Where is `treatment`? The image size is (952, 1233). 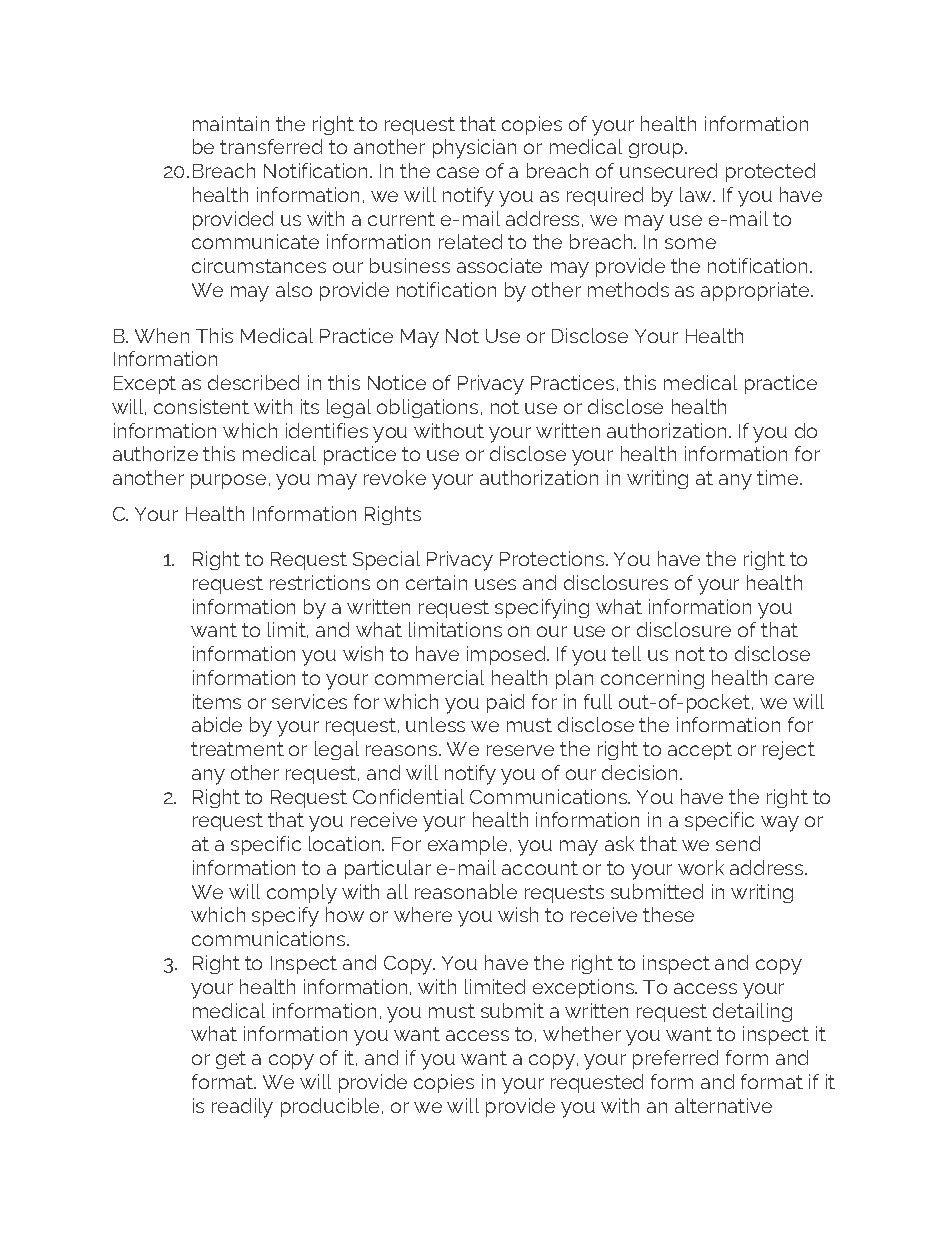
treatment is located at coordinates (237, 749).
